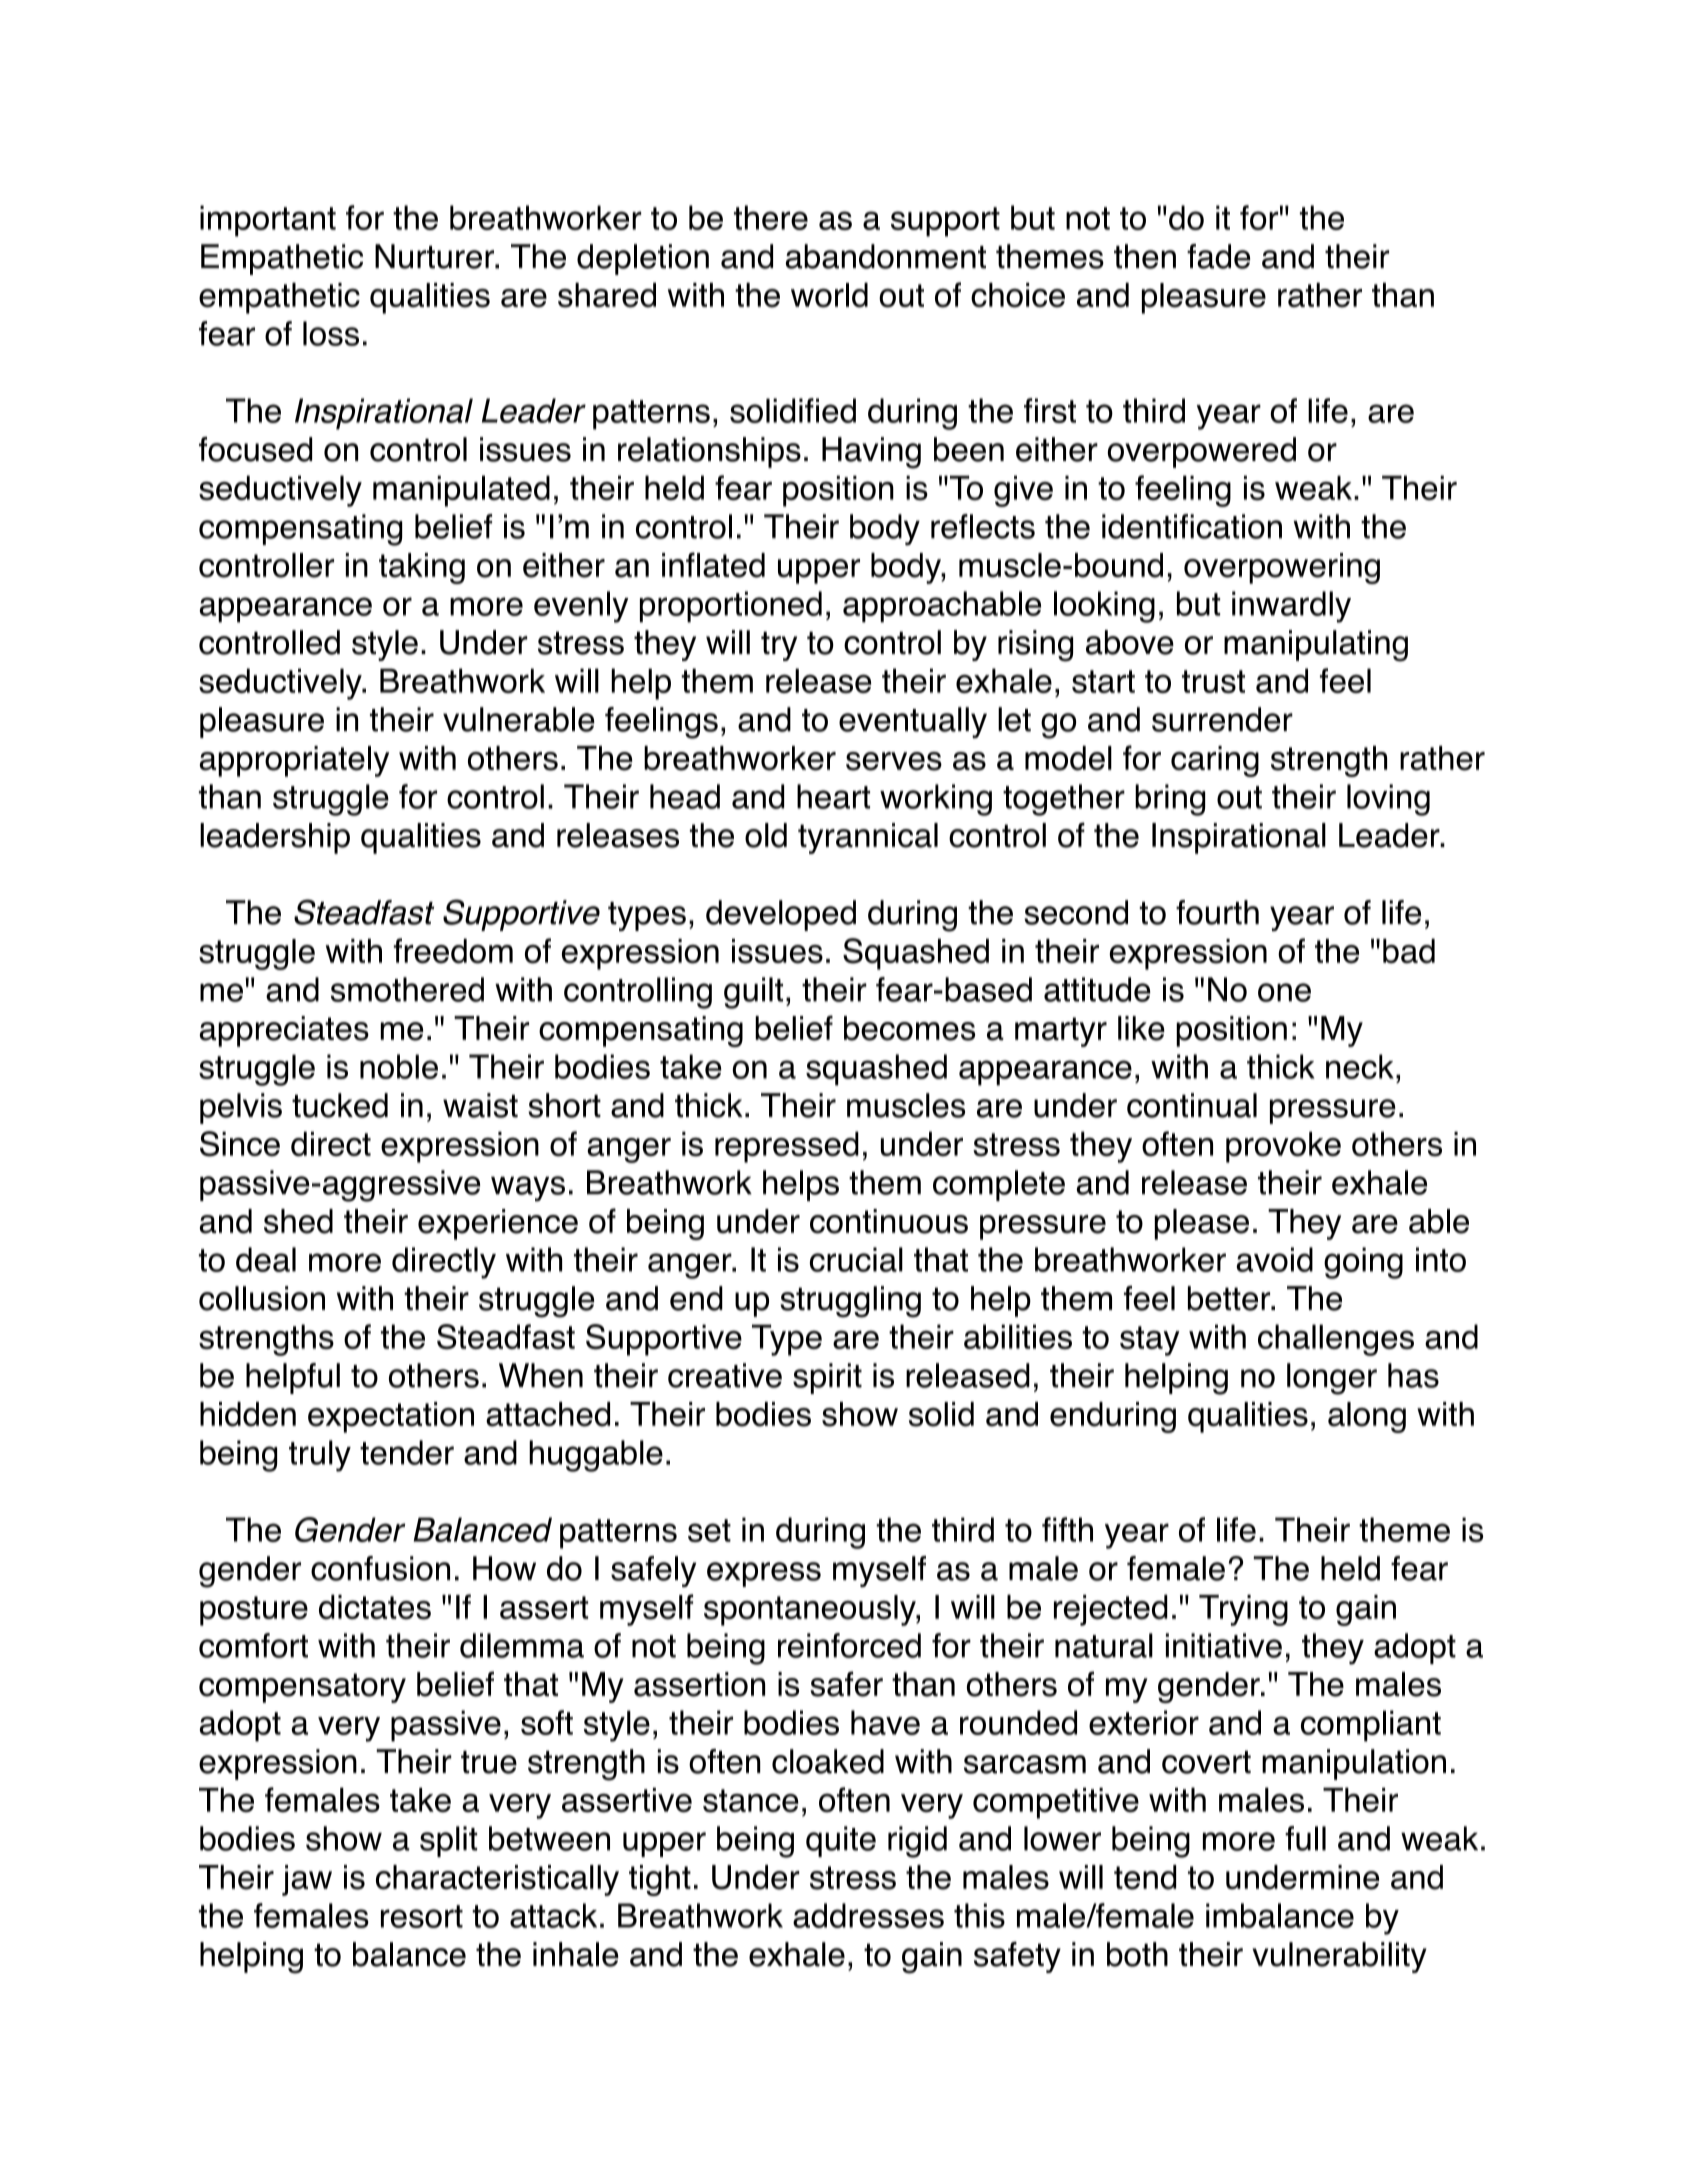 The image size is (1687, 2183). What do you see at coordinates (787, 1147) in the screenshot?
I see `repressed` at bounding box center [787, 1147].
